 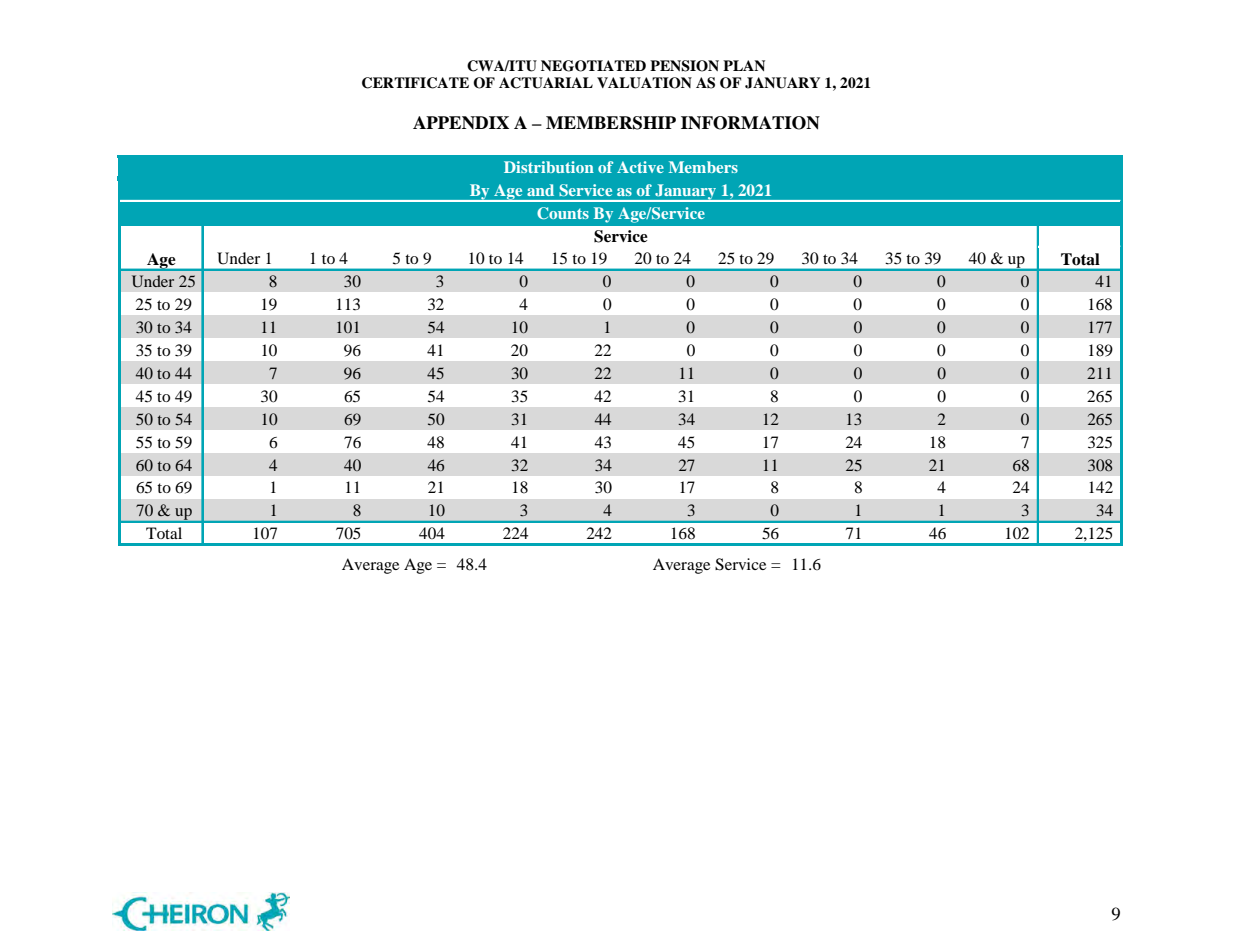 I want to click on CERTIFICATE, so click(x=415, y=83).
